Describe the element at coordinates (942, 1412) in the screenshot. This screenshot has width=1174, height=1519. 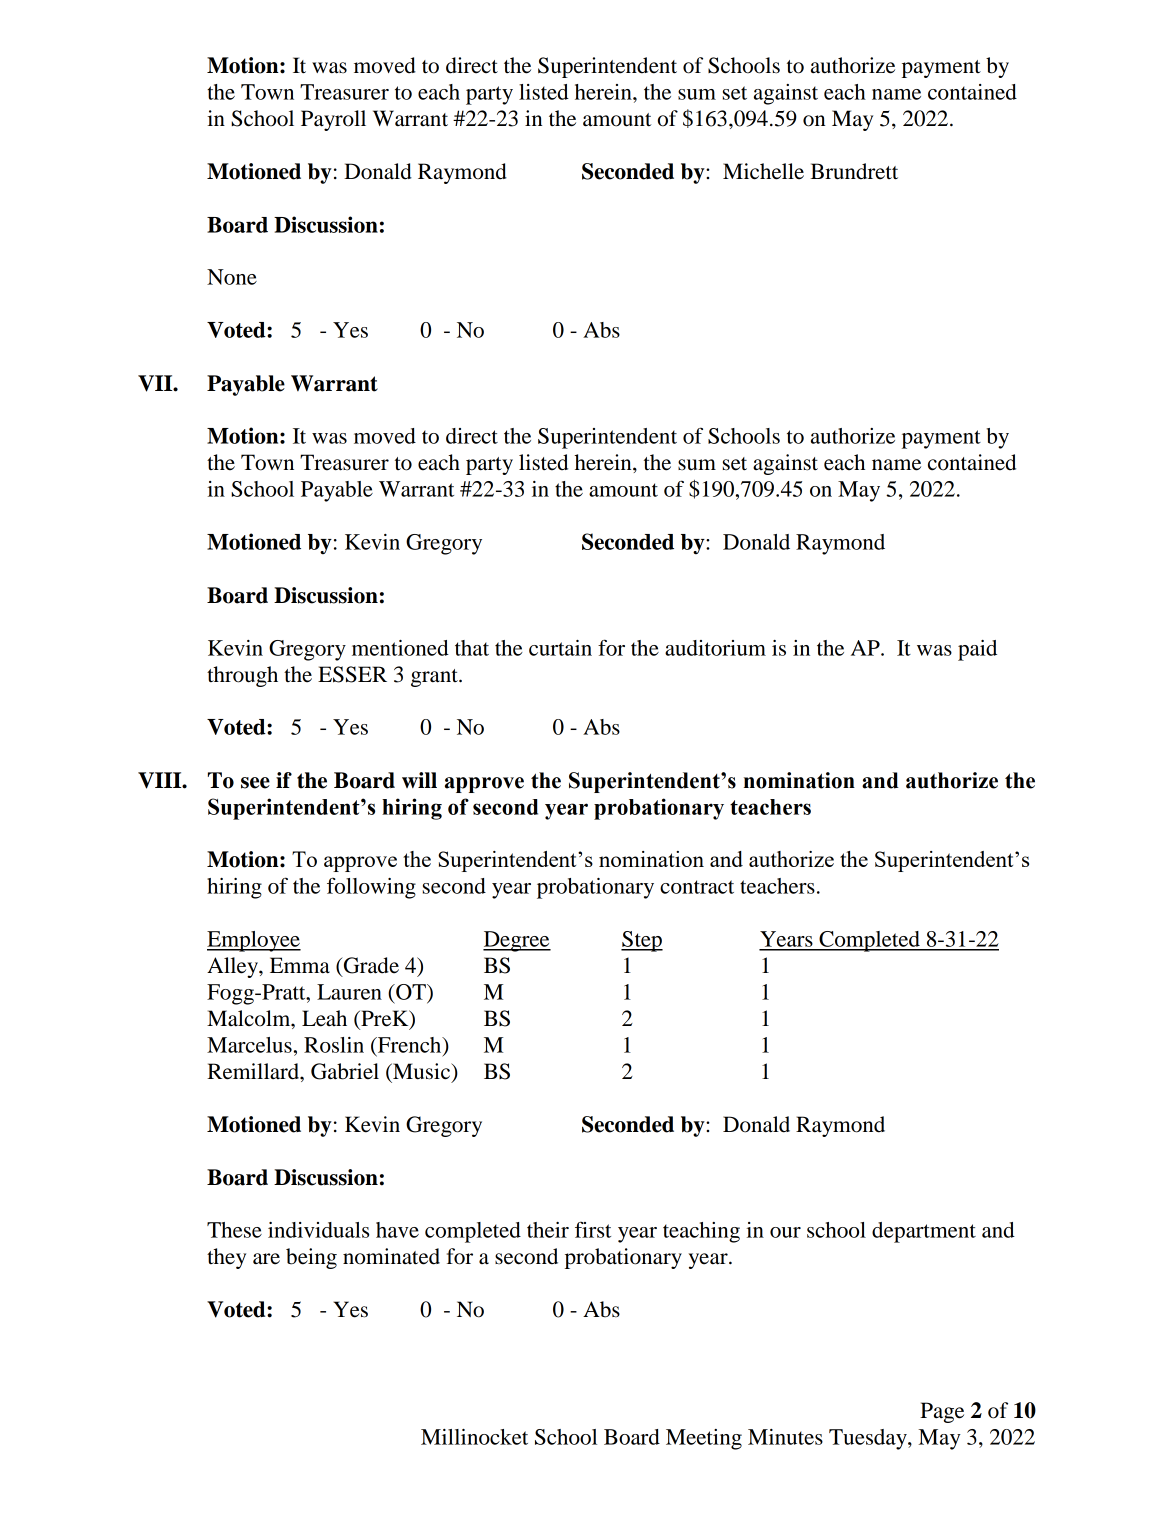
I see `Page` at that location.
